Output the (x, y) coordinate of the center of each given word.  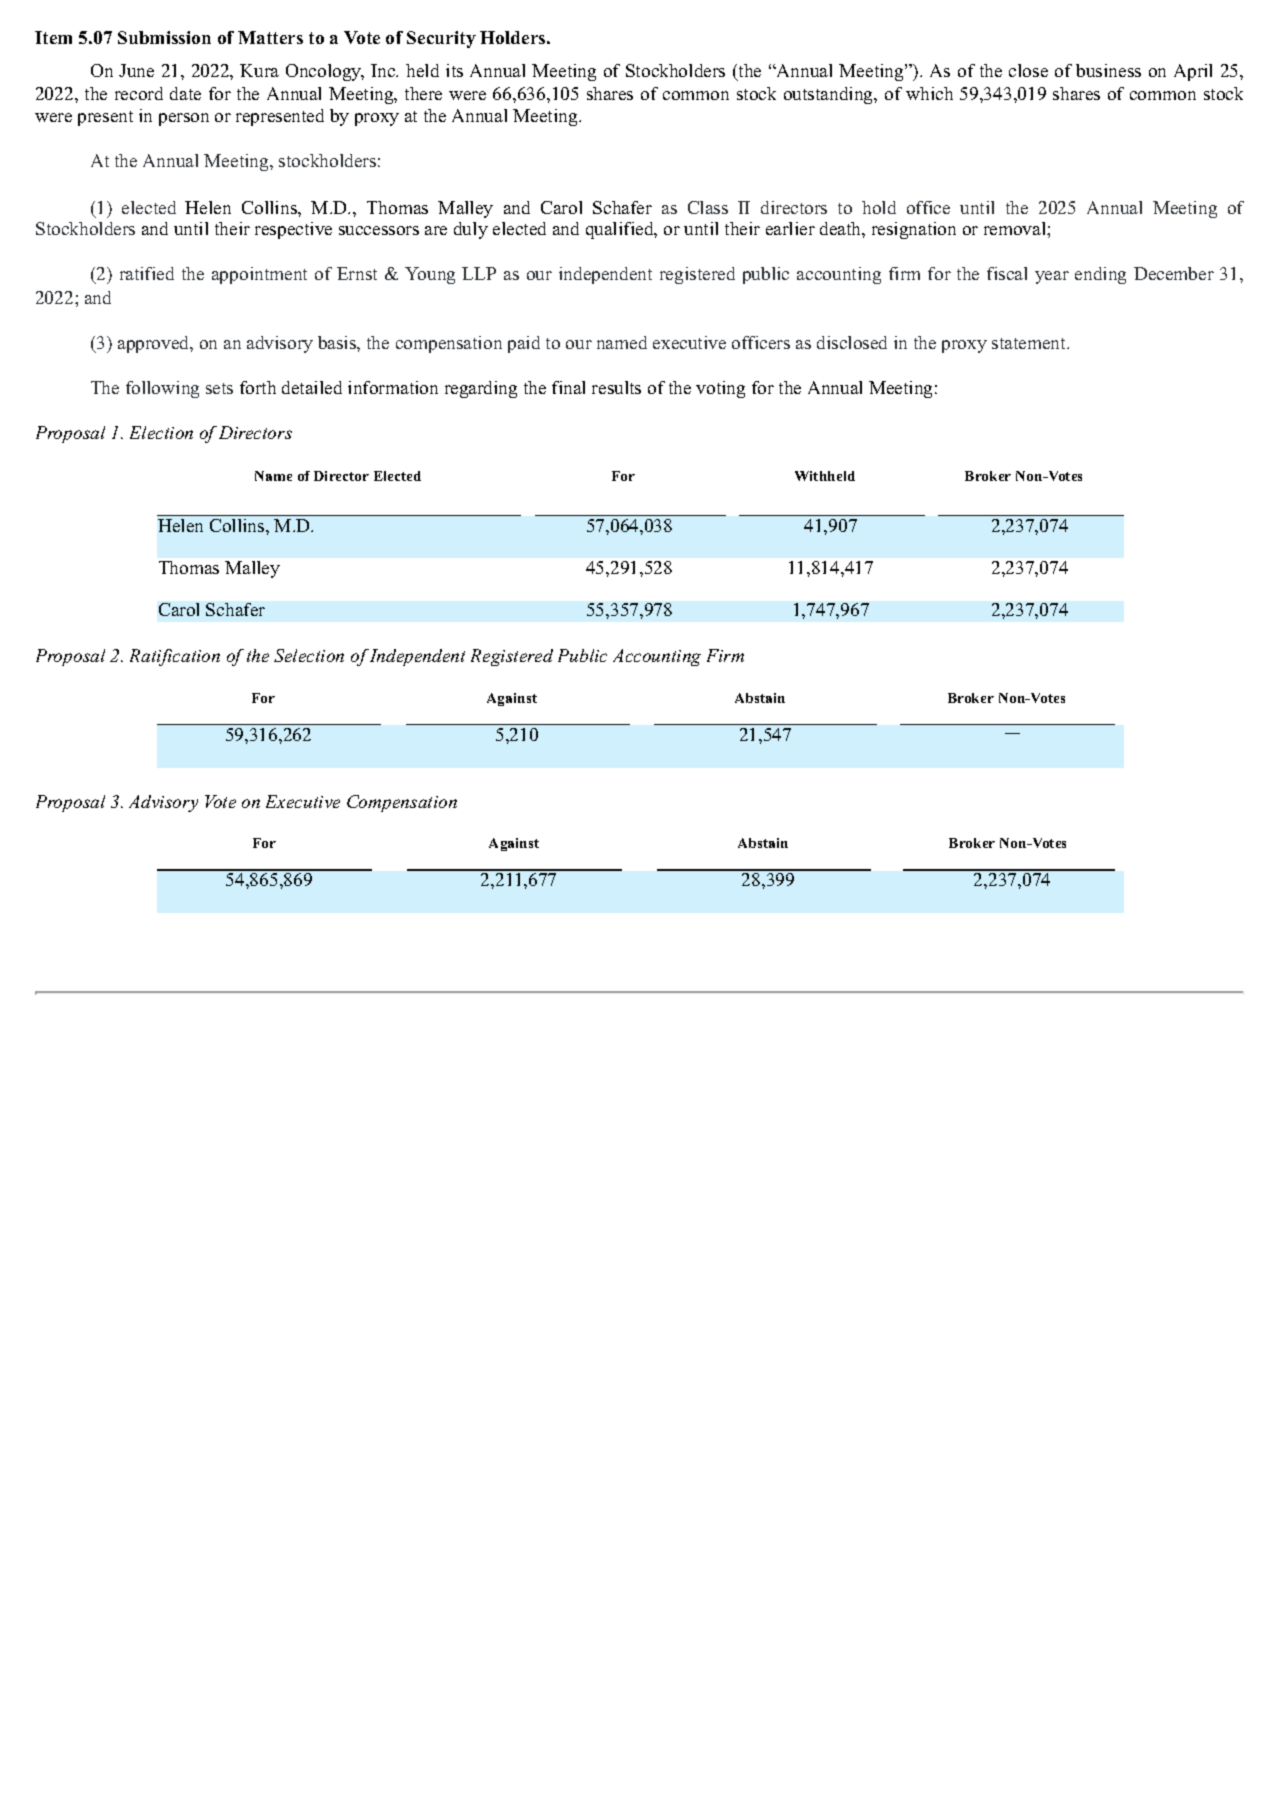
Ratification (175, 657)
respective (293, 230)
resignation (914, 230)
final (568, 387)
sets (219, 388)
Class (708, 207)
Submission (164, 37)
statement (1030, 343)
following (162, 389)
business (1108, 70)
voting (720, 389)
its (454, 70)
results (616, 387)
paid (524, 344)
